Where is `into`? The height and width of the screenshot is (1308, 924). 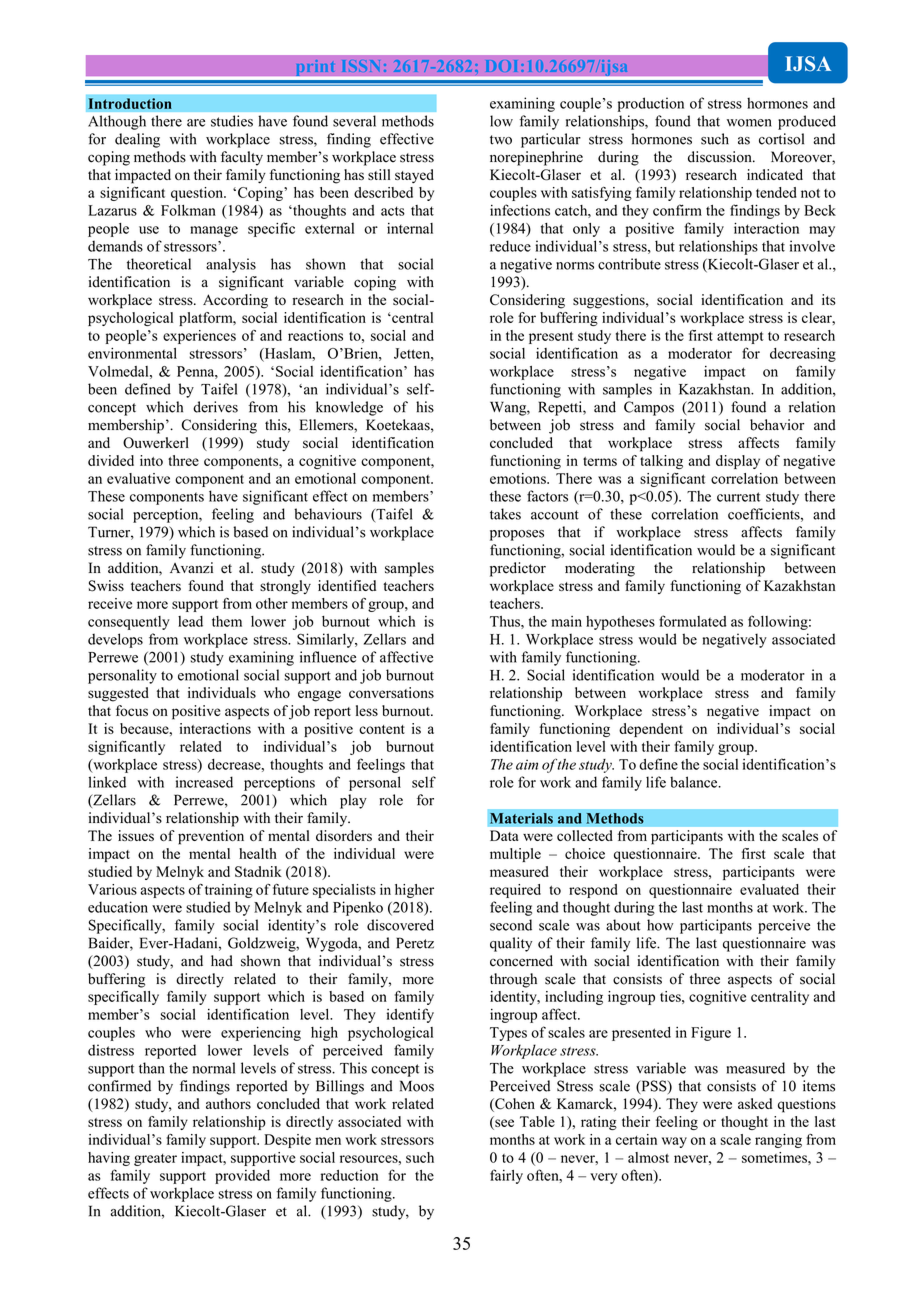 into is located at coordinates (151, 460).
